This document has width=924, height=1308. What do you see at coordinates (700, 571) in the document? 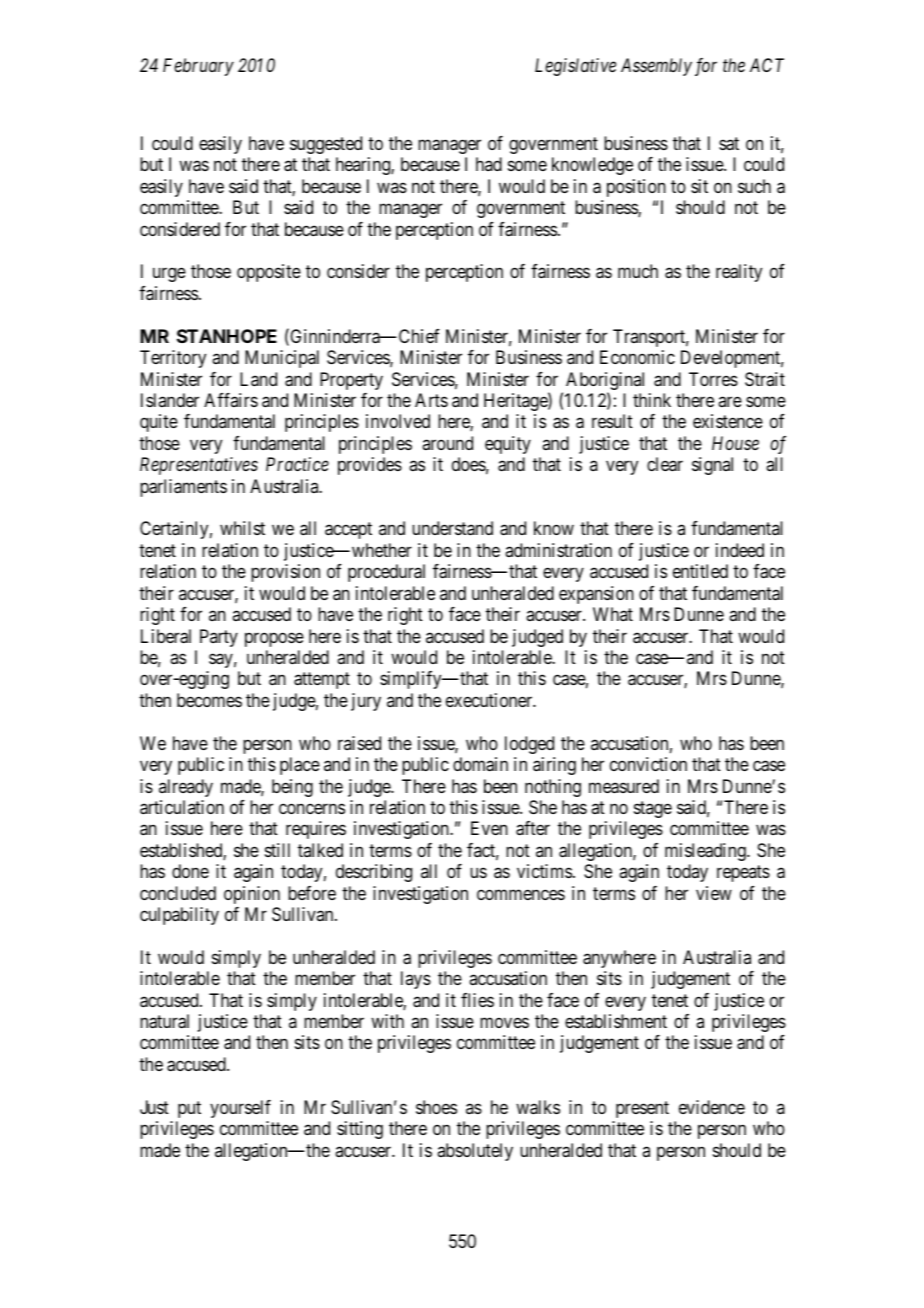
I see `entitled` at bounding box center [700, 571].
